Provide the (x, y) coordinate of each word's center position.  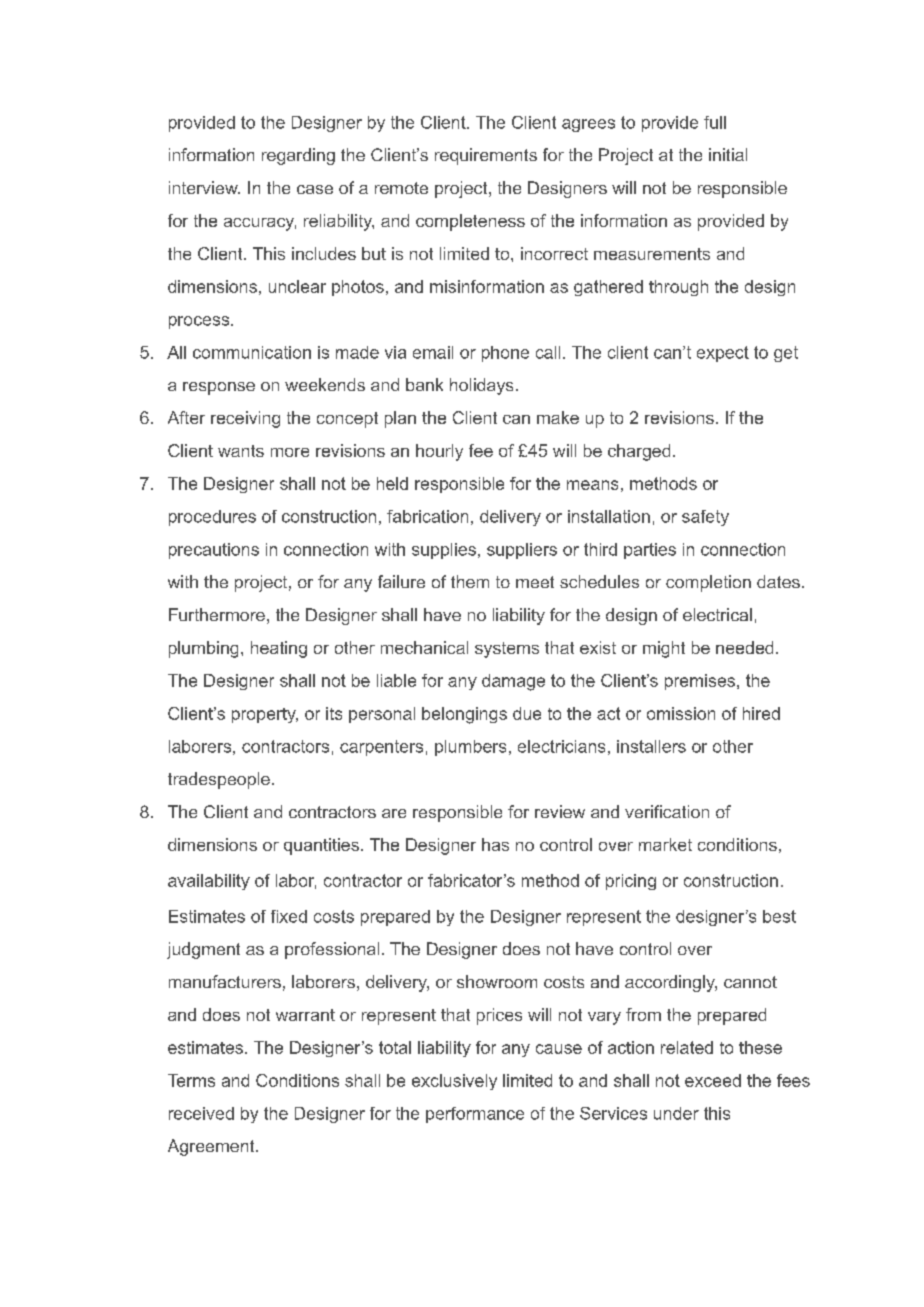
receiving (245, 419)
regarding (298, 156)
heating (279, 649)
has (495, 844)
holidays (481, 386)
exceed (713, 1080)
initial (728, 154)
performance (475, 1115)
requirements (486, 156)
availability (209, 882)
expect (723, 354)
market (665, 844)
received (201, 1113)
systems (507, 650)
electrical (717, 614)
